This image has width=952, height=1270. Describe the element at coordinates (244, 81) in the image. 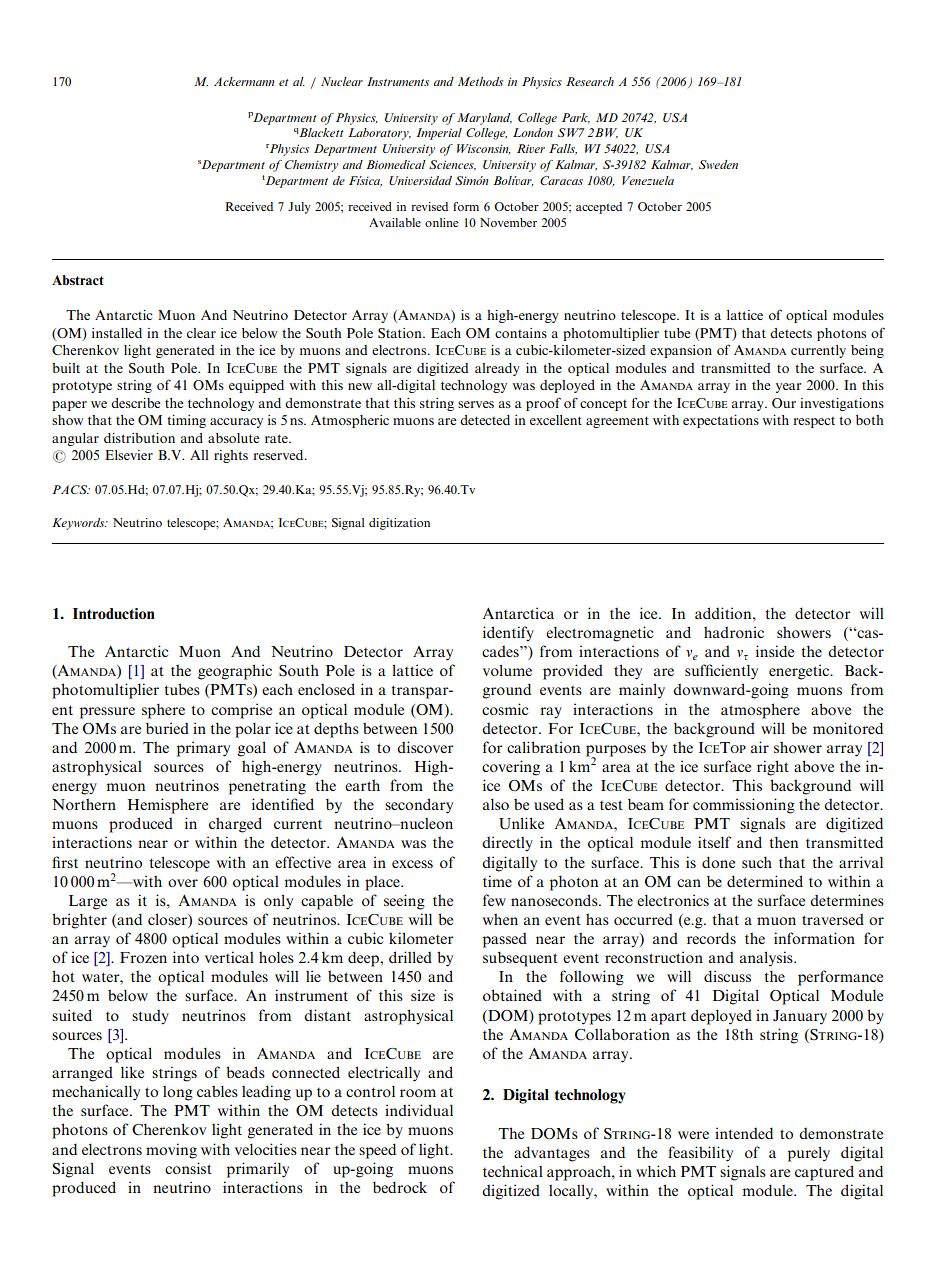

I see `Ackermann` at that location.
